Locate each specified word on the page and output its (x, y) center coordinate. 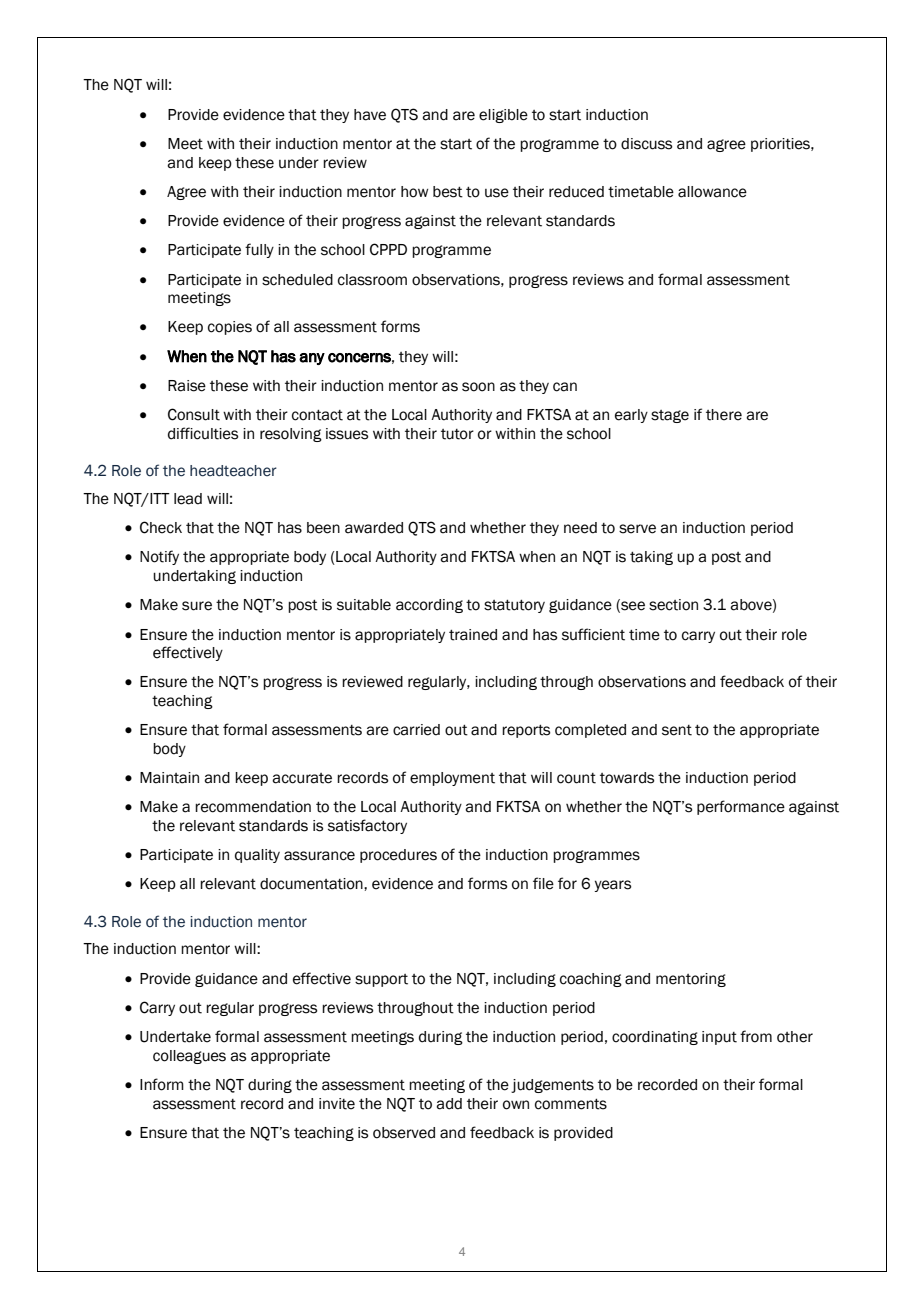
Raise (187, 386)
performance (741, 807)
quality (257, 856)
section (673, 605)
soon (478, 387)
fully (259, 250)
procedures (398, 856)
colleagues (189, 1057)
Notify (159, 557)
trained (473, 635)
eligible (503, 116)
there (724, 415)
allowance (712, 192)
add (449, 1104)
